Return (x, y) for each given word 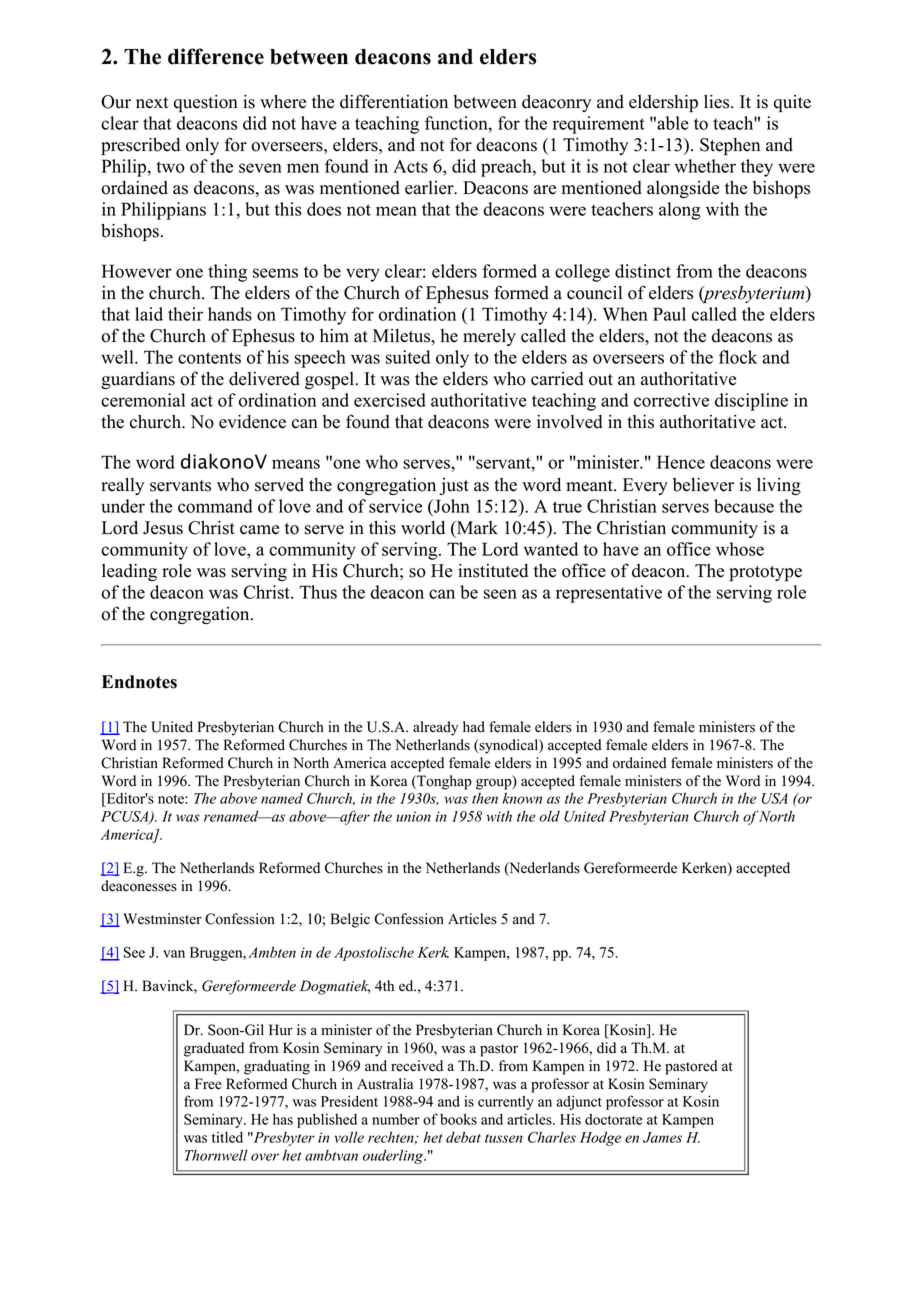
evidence (252, 421)
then (485, 798)
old (549, 816)
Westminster (162, 919)
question (206, 103)
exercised (390, 400)
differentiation (394, 101)
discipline (751, 402)
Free (208, 1084)
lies (718, 101)
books (458, 1119)
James (662, 1137)
